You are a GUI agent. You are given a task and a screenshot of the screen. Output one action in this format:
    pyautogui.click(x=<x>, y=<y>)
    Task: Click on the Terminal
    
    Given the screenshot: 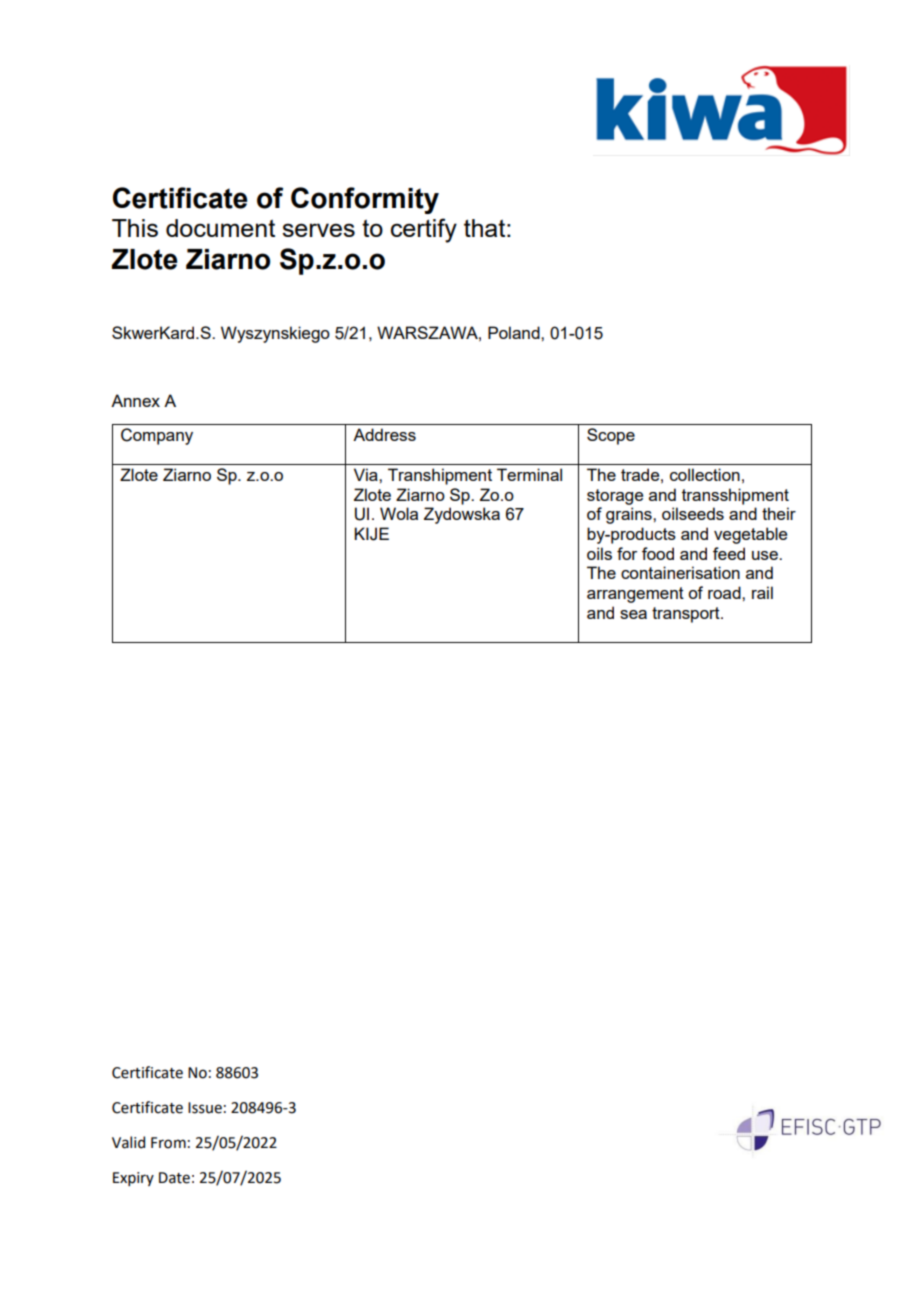 What is the action you would take?
    pyautogui.click(x=529, y=474)
